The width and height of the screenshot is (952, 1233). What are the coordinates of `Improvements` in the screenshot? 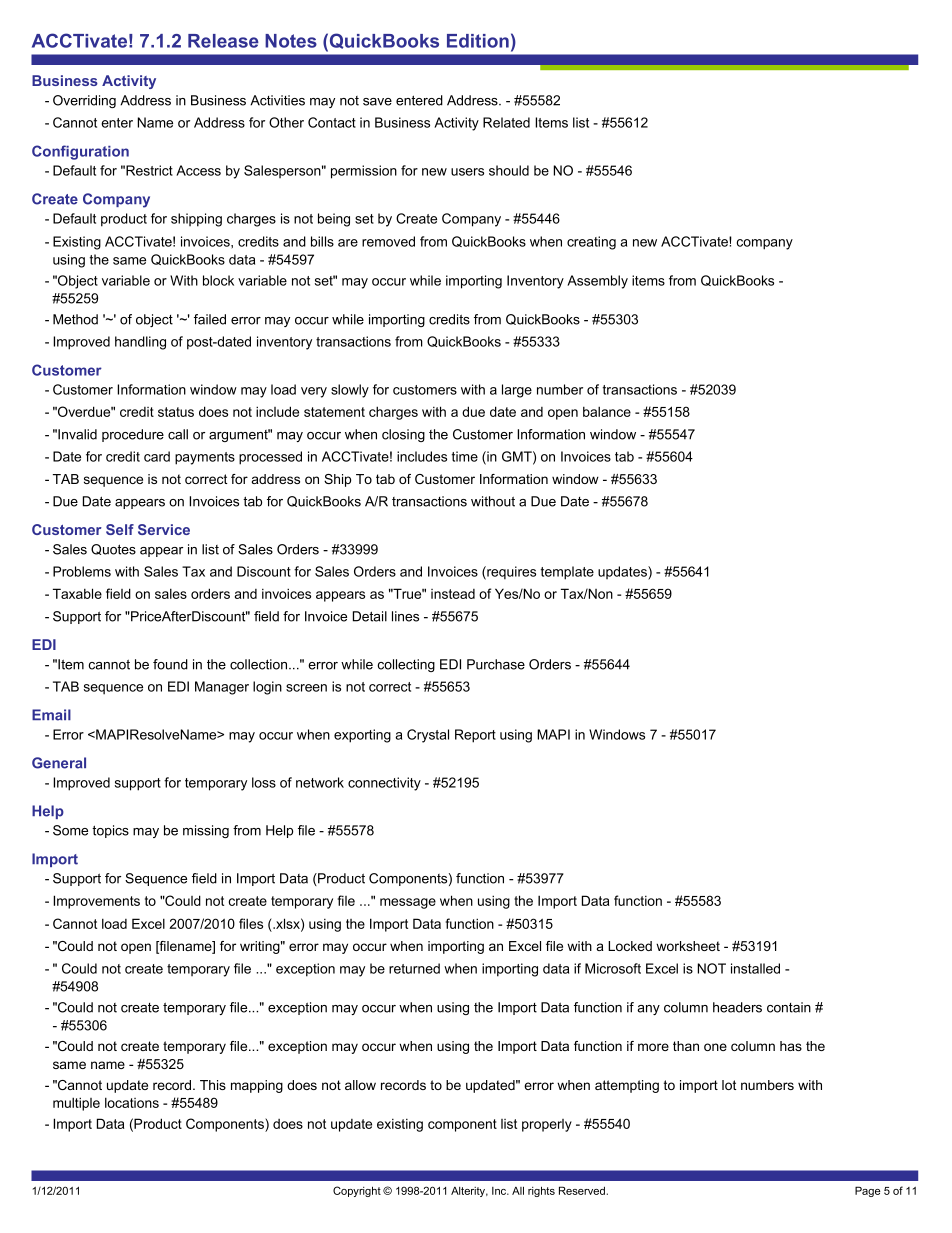 It's located at (96, 902).
